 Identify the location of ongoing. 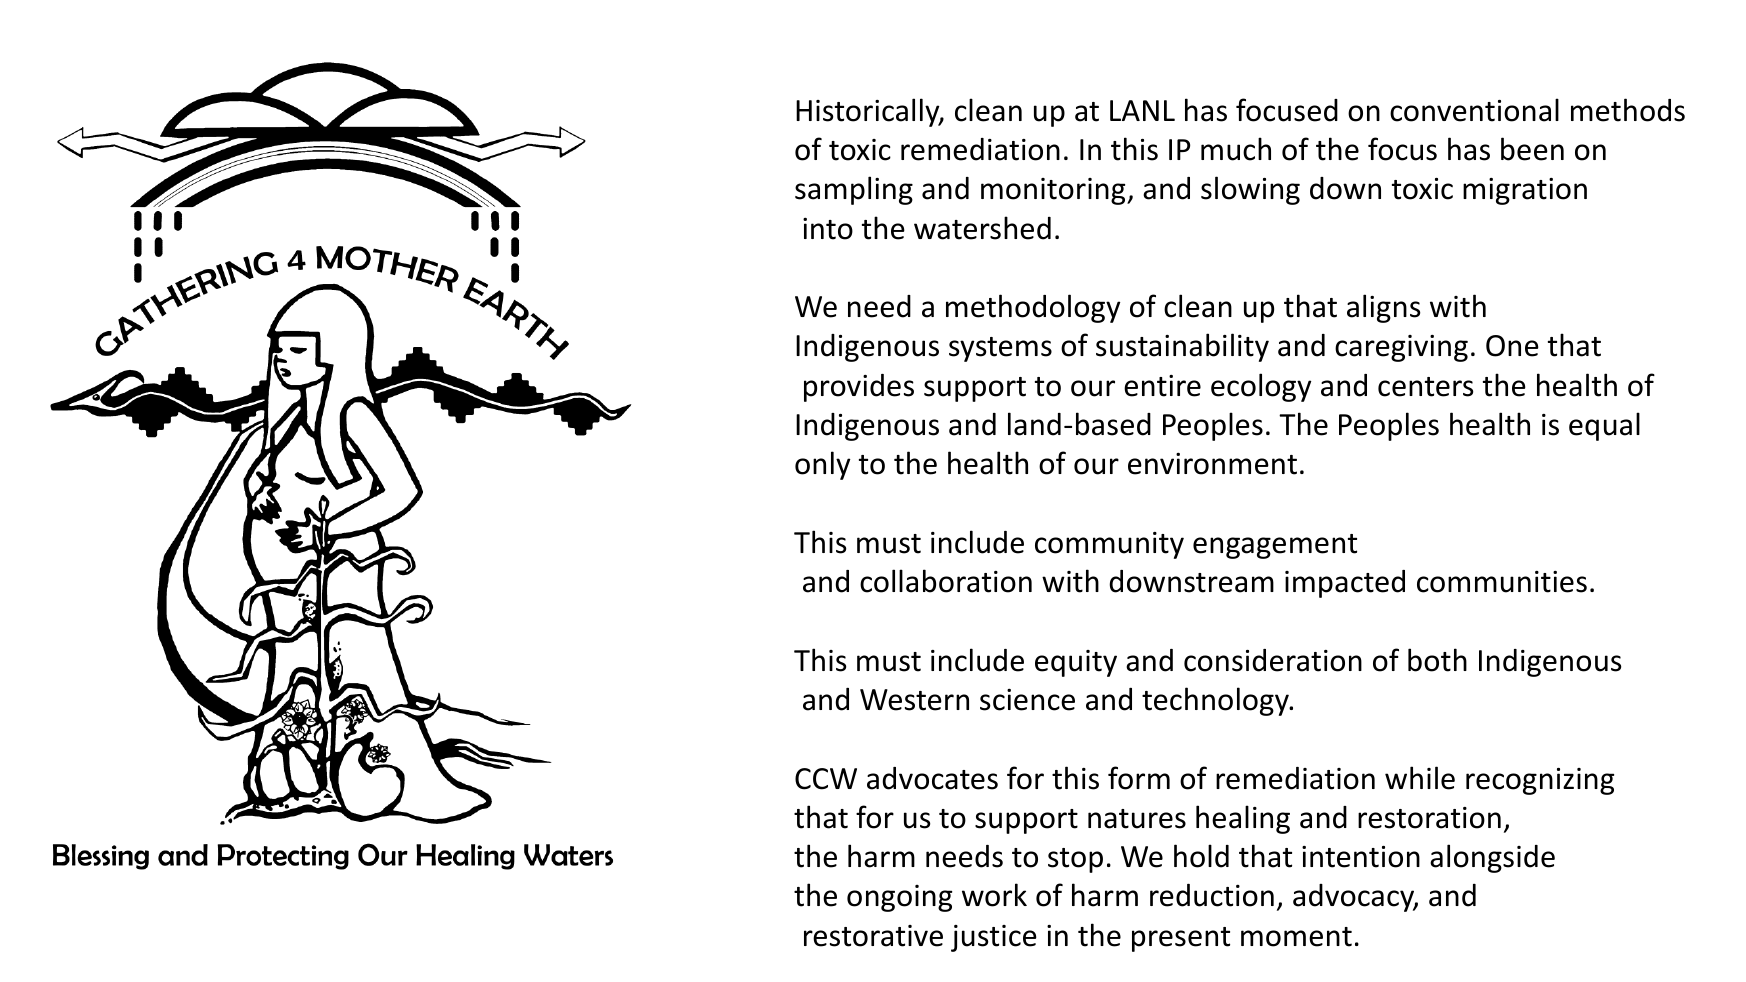
(899, 898).
